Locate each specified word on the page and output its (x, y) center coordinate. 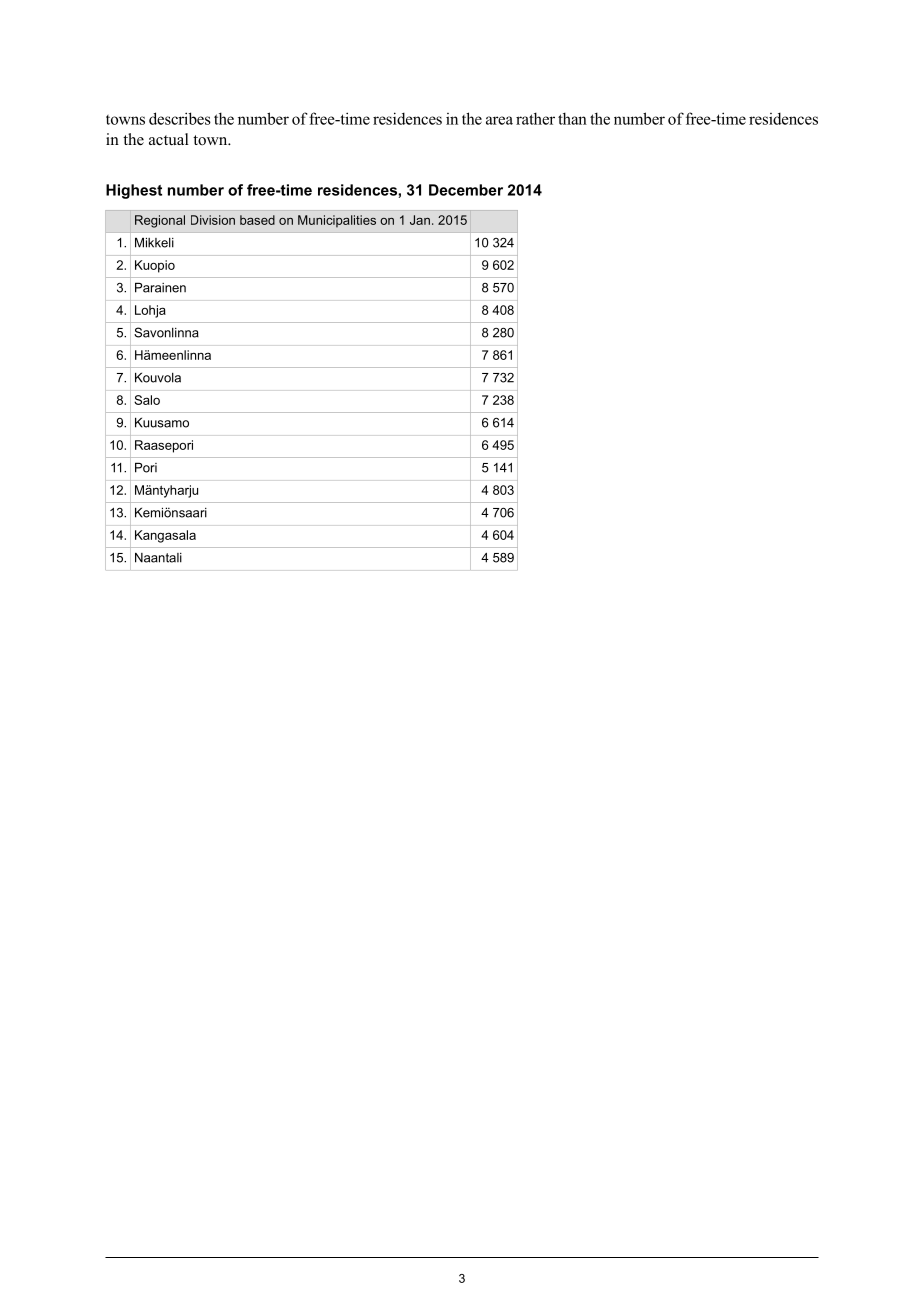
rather (535, 118)
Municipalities (337, 221)
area (499, 120)
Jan (420, 220)
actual (169, 139)
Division (213, 220)
